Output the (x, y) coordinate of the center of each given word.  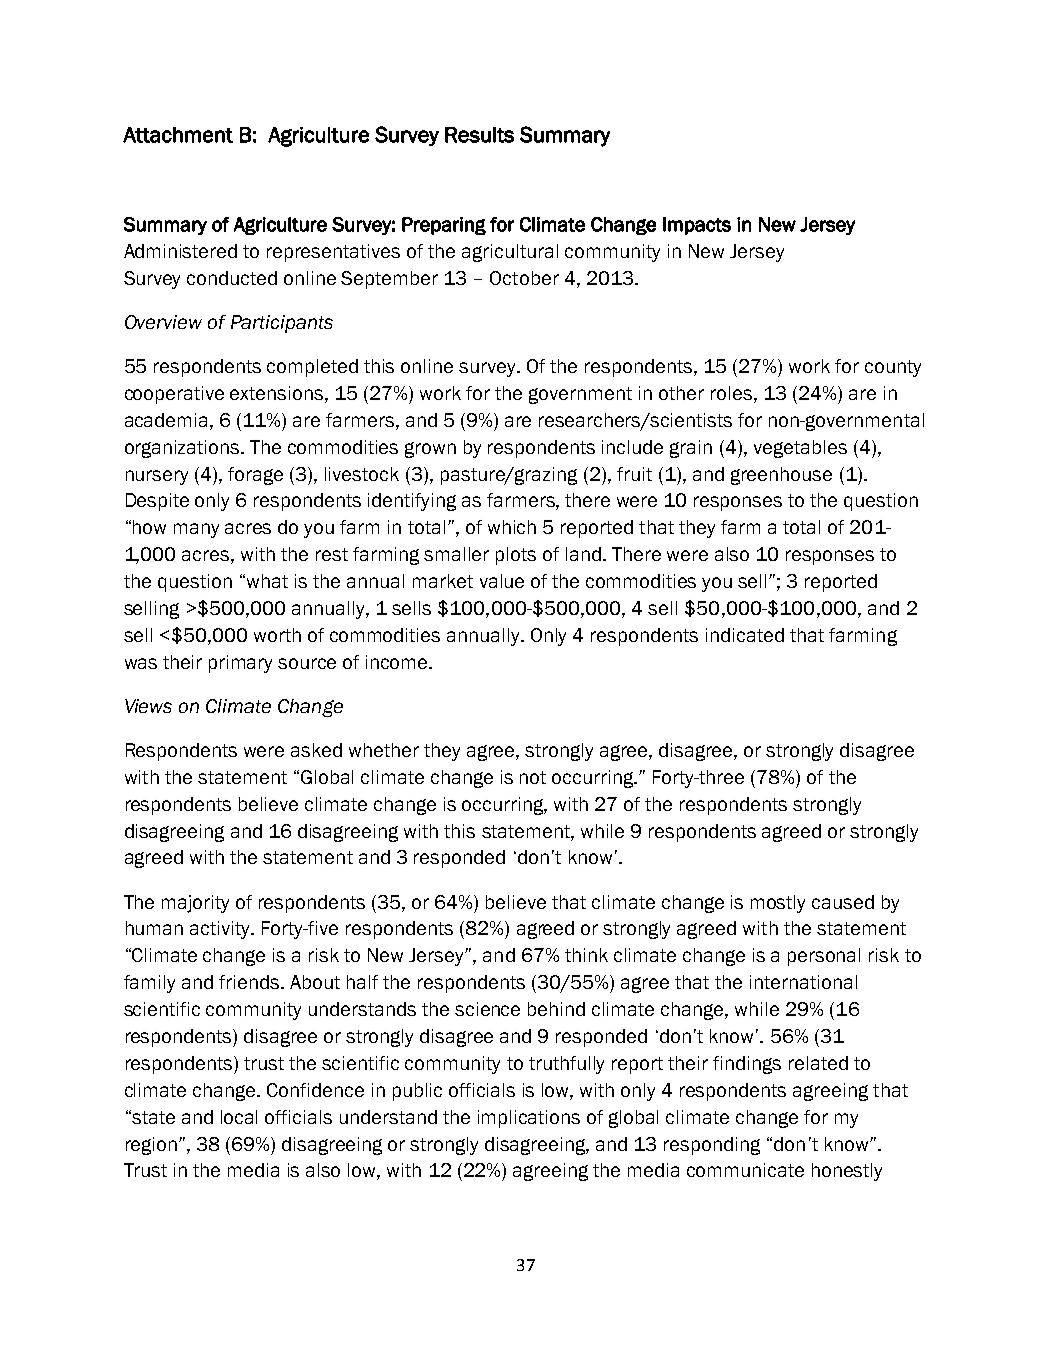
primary (240, 664)
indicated (745, 635)
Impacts (697, 226)
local (239, 1117)
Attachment (178, 135)
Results (479, 135)
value (502, 581)
